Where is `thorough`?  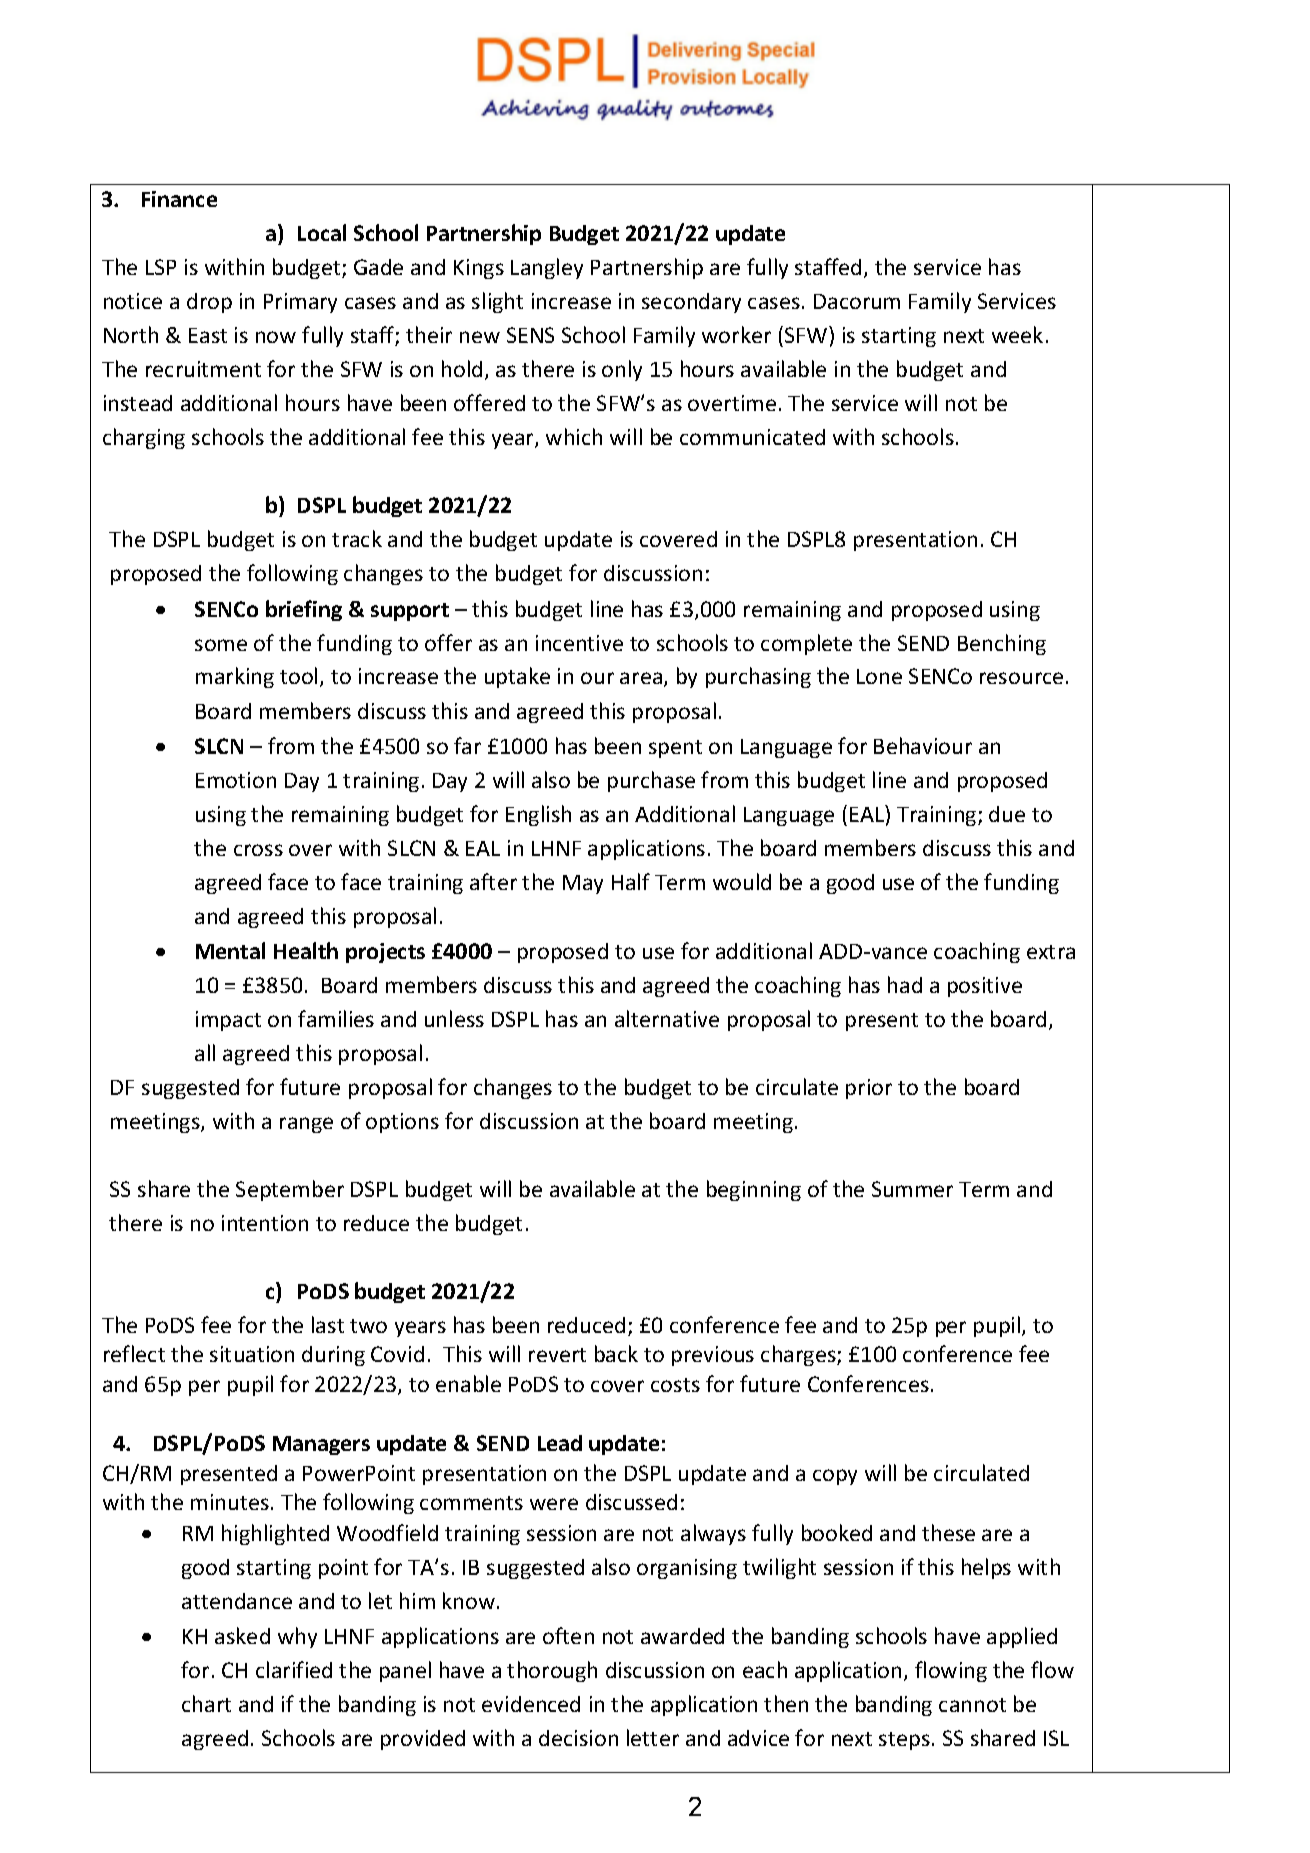
thorough is located at coordinates (552, 1671).
